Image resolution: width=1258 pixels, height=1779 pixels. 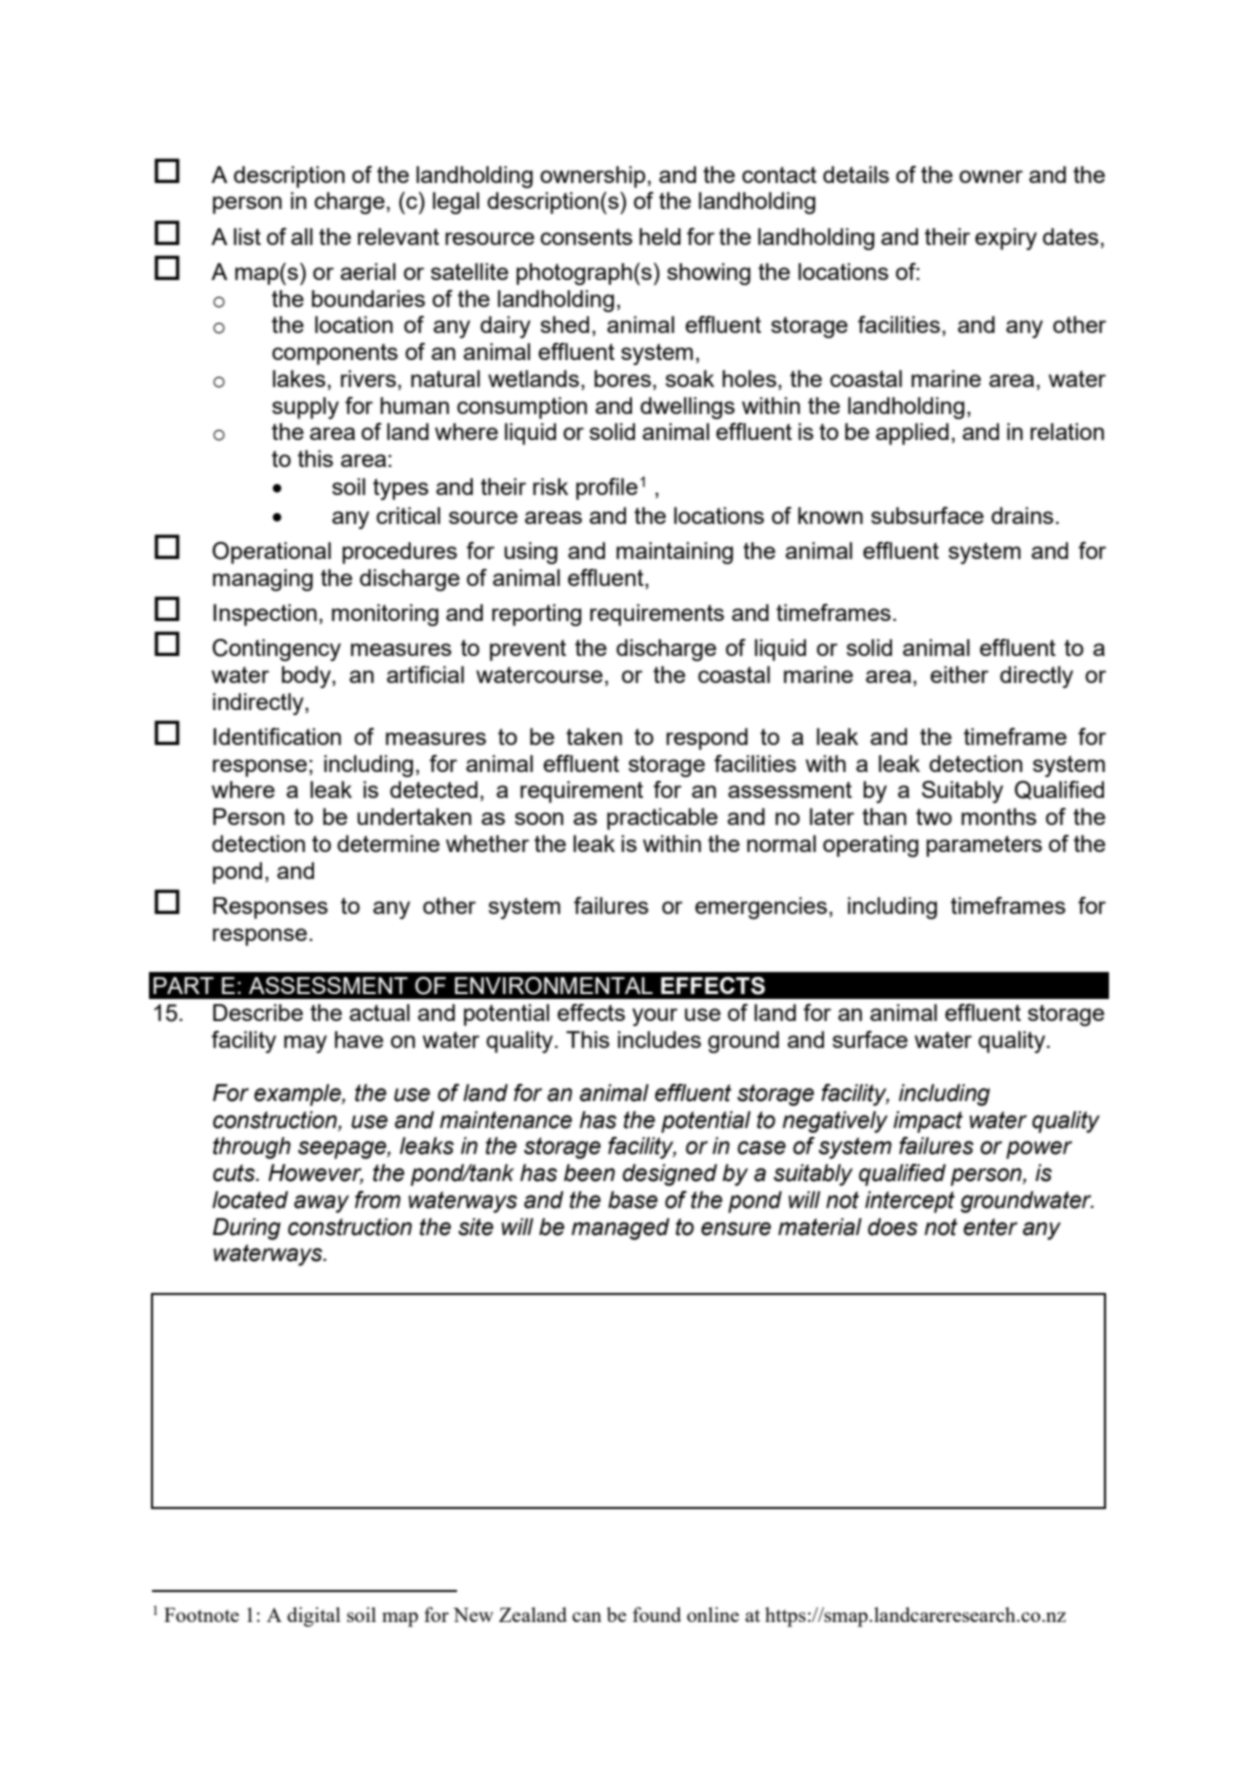 What do you see at coordinates (657, 1614) in the screenshot?
I see `found` at bounding box center [657, 1614].
